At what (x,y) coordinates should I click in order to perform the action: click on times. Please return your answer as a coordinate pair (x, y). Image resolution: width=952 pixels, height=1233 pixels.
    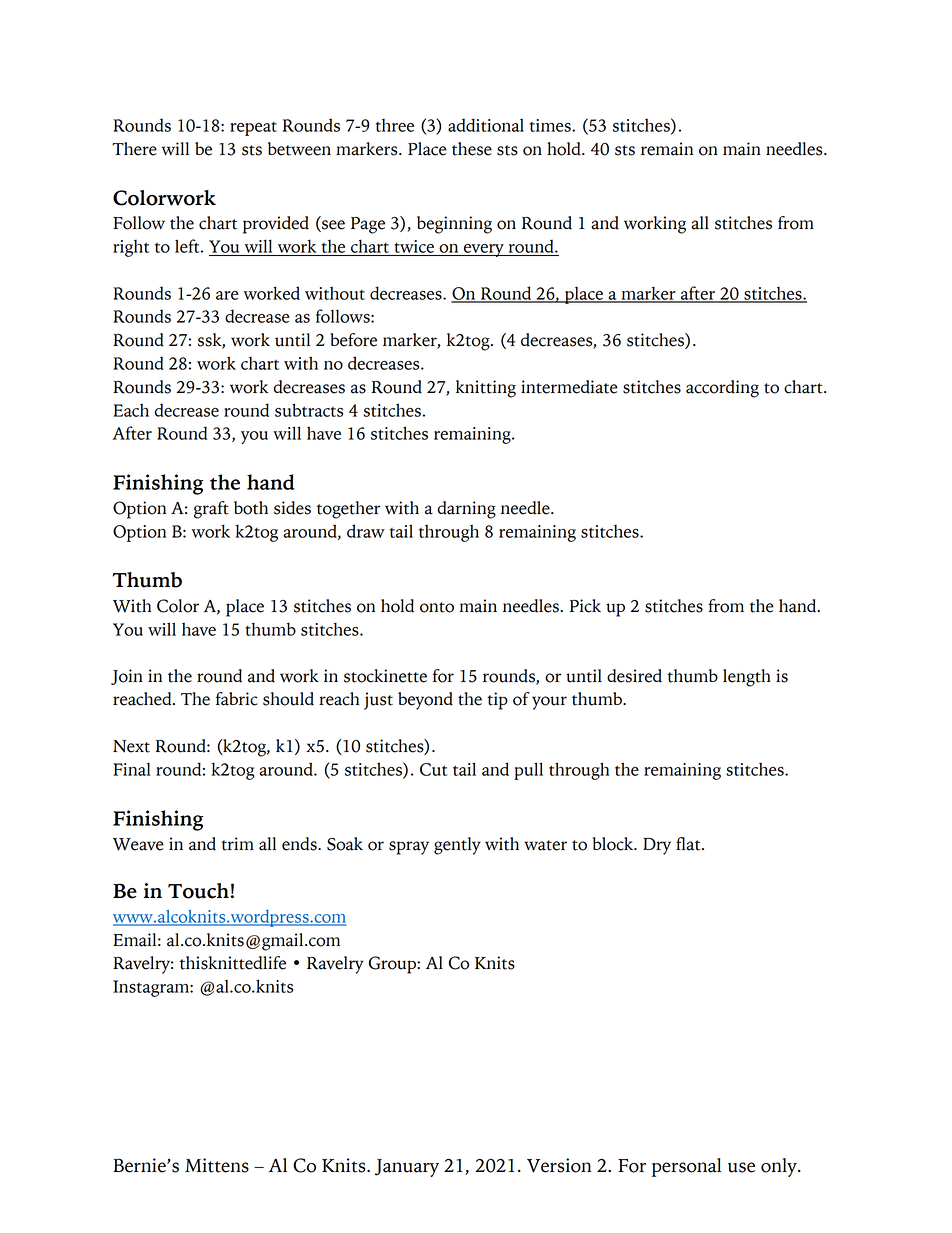
    Looking at the image, I should click on (551, 125).
